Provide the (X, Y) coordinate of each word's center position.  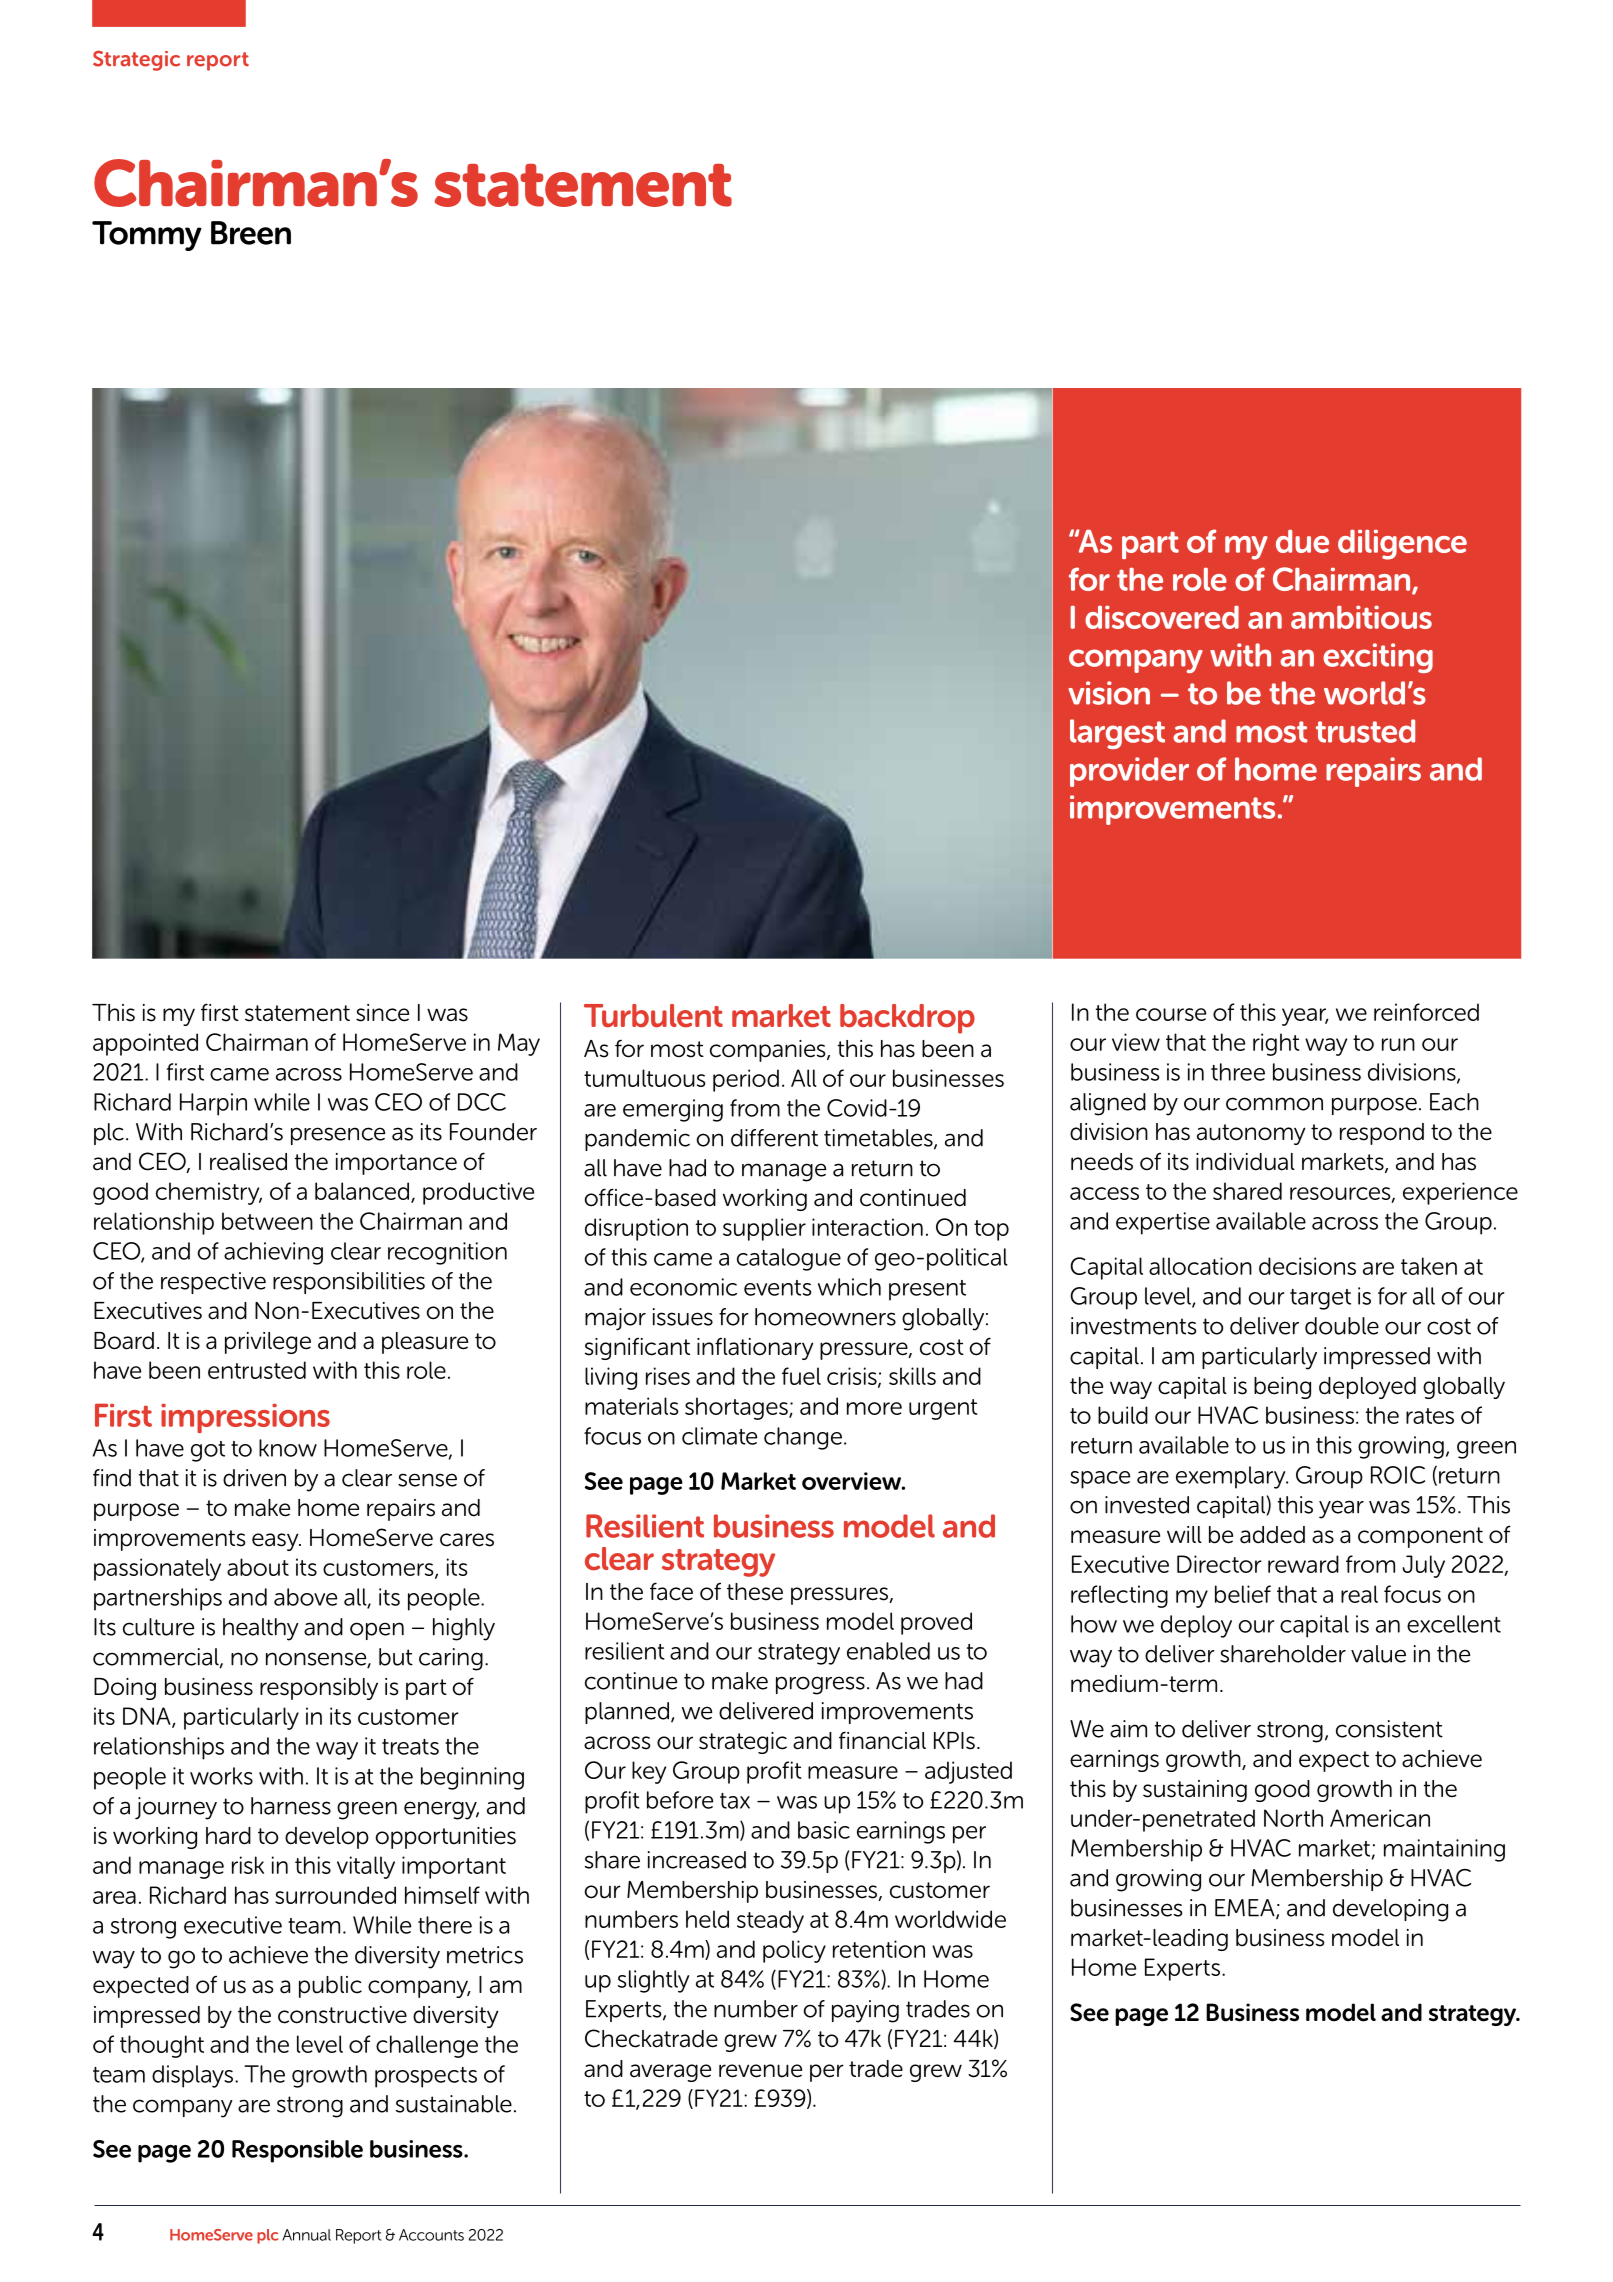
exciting (1378, 658)
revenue (760, 2071)
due (1302, 541)
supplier (764, 1229)
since (382, 1013)
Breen (251, 233)
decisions (1307, 1266)
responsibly (319, 1689)
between (267, 1221)
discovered (1162, 617)
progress (820, 1685)
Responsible (297, 2151)
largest (1117, 734)
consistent (1389, 1729)
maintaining (1444, 1850)
